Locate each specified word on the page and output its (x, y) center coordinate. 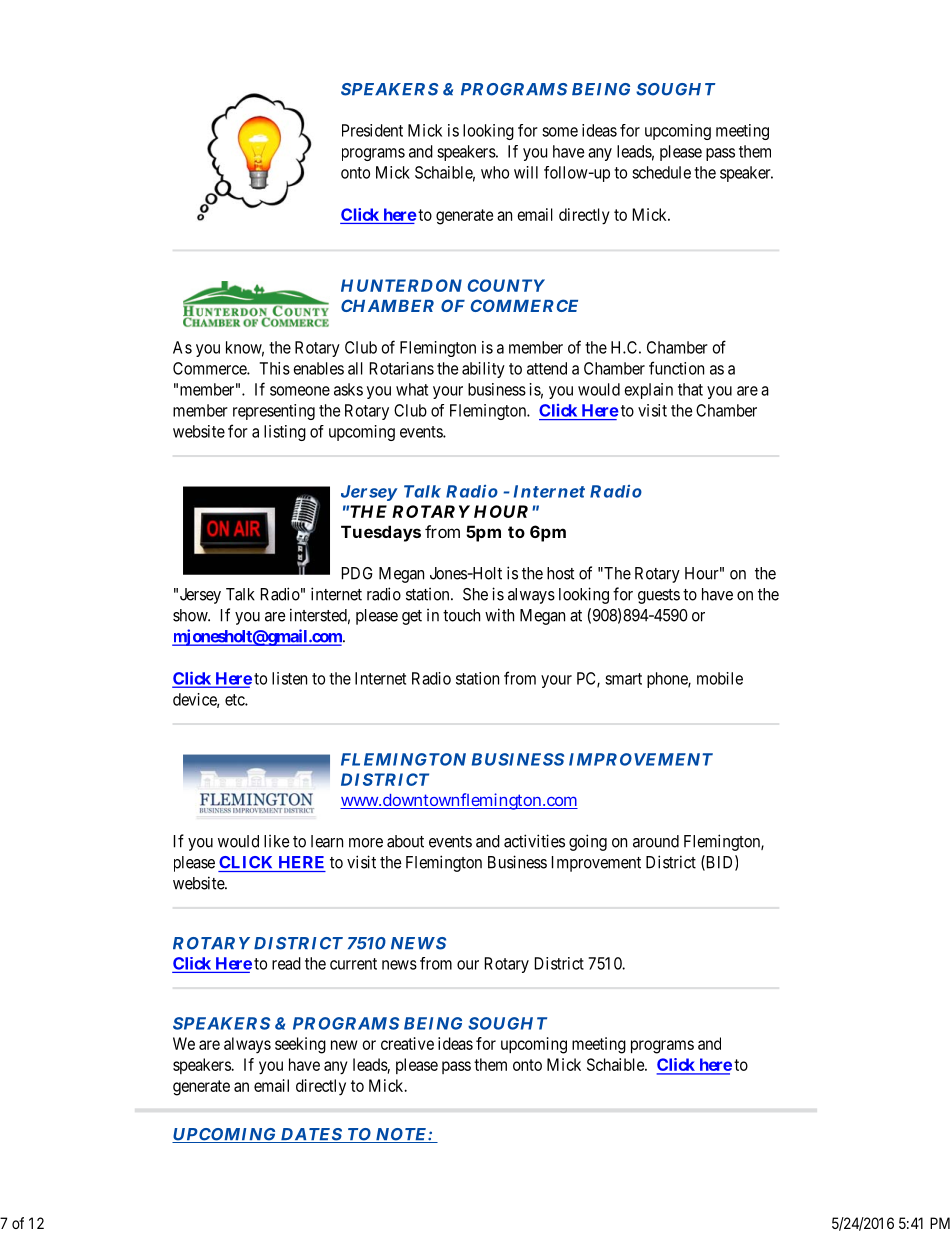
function (676, 368)
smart (623, 679)
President (372, 130)
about (405, 841)
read (286, 963)
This (274, 368)
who (495, 172)
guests (659, 596)
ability (483, 370)
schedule (661, 172)
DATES (311, 1135)
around (656, 841)
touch (461, 615)
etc (235, 700)
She (475, 594)
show (191, 615)
